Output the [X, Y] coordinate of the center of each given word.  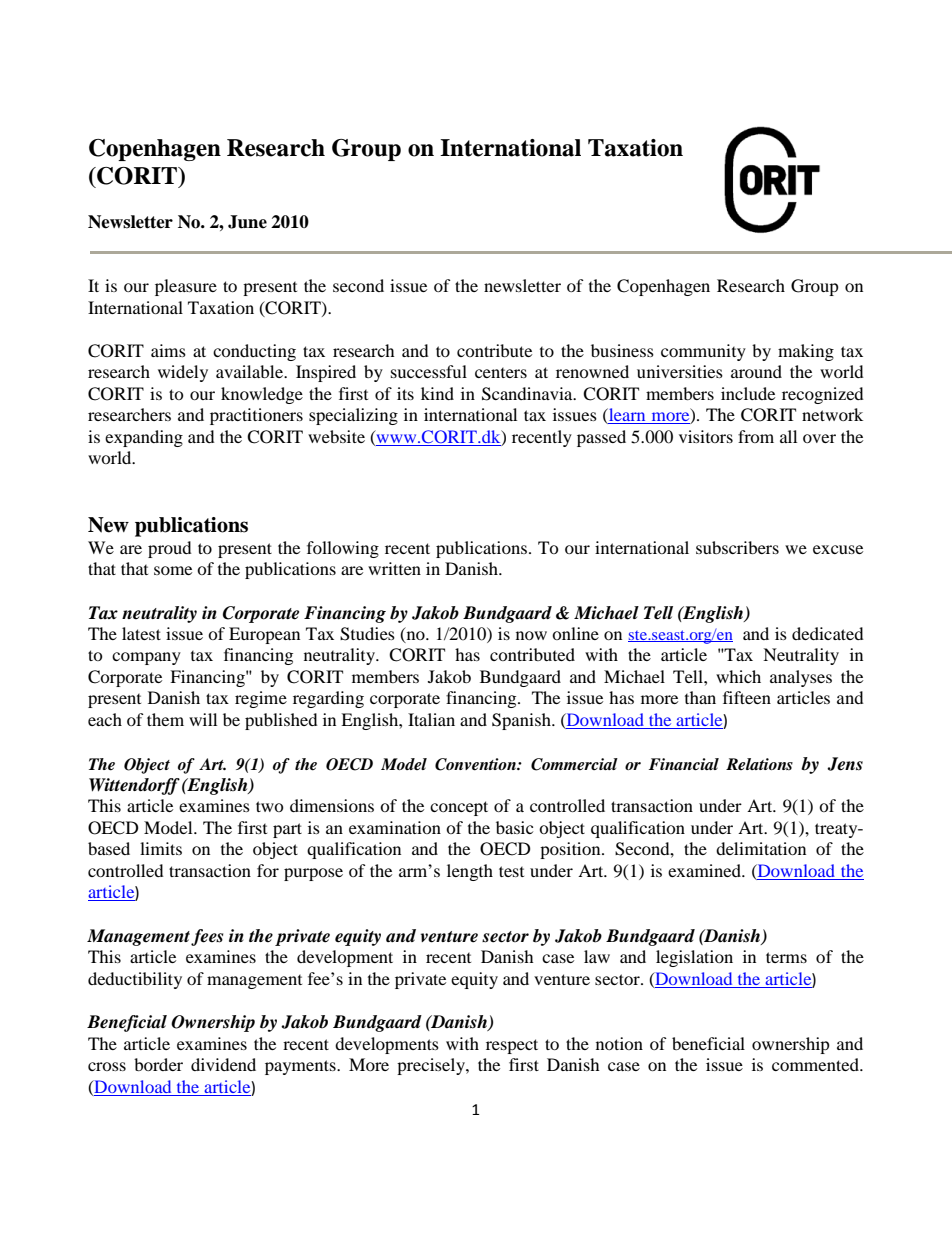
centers [501, 373]
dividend [223, 1064]
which [738, 676]
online [575, 633]
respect [512, 1046]
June [247, 222]
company [146, 658]
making [806, 352]
